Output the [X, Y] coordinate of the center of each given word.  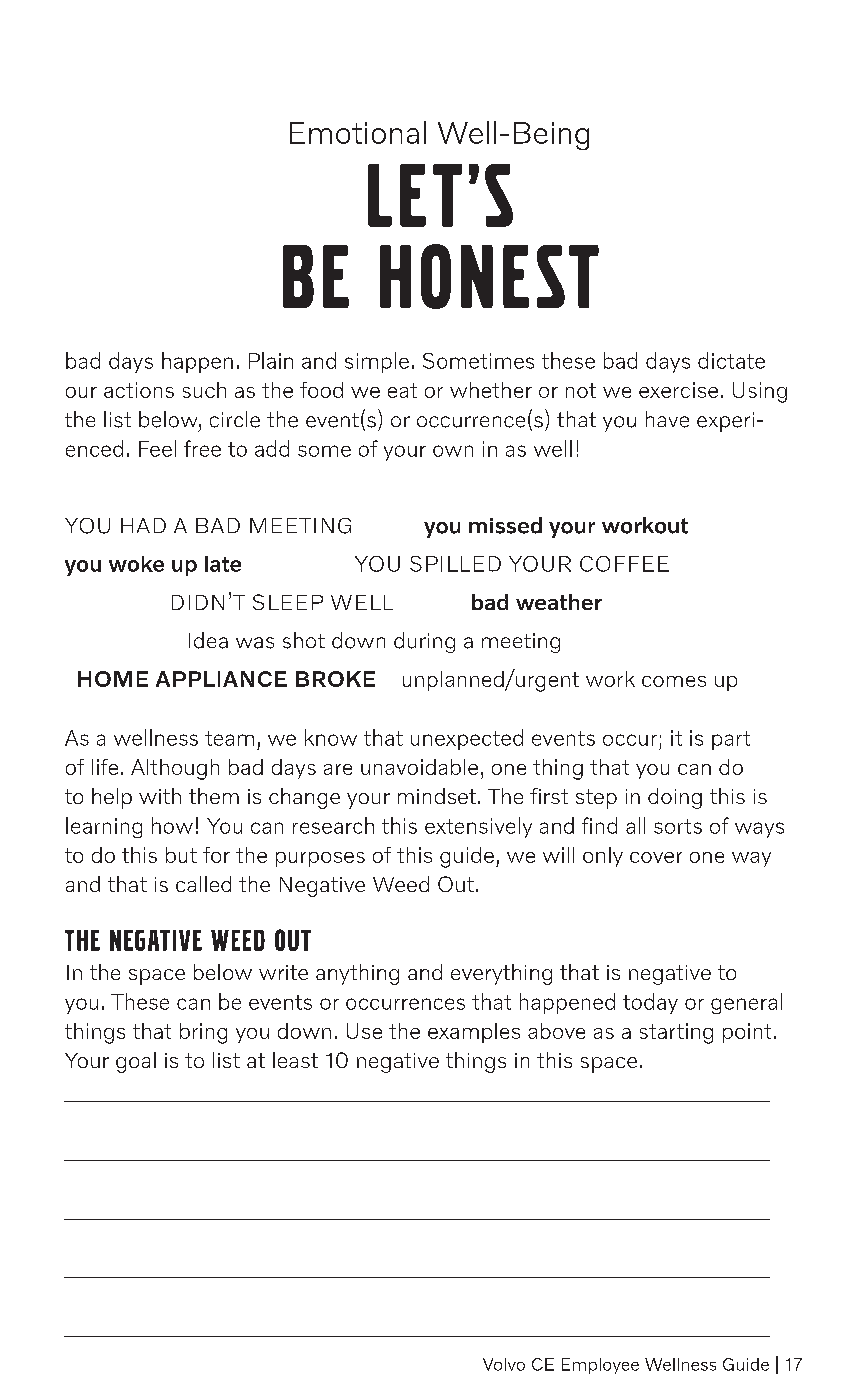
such [204, 390]
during [424, 642]
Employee [600, 1366]
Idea [208, 640]
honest [489, 276]
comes [674, 681]
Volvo [504, 1364]
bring [203, 1033]
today [650, 1003]
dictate [731, 360]
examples [474, 1033]
